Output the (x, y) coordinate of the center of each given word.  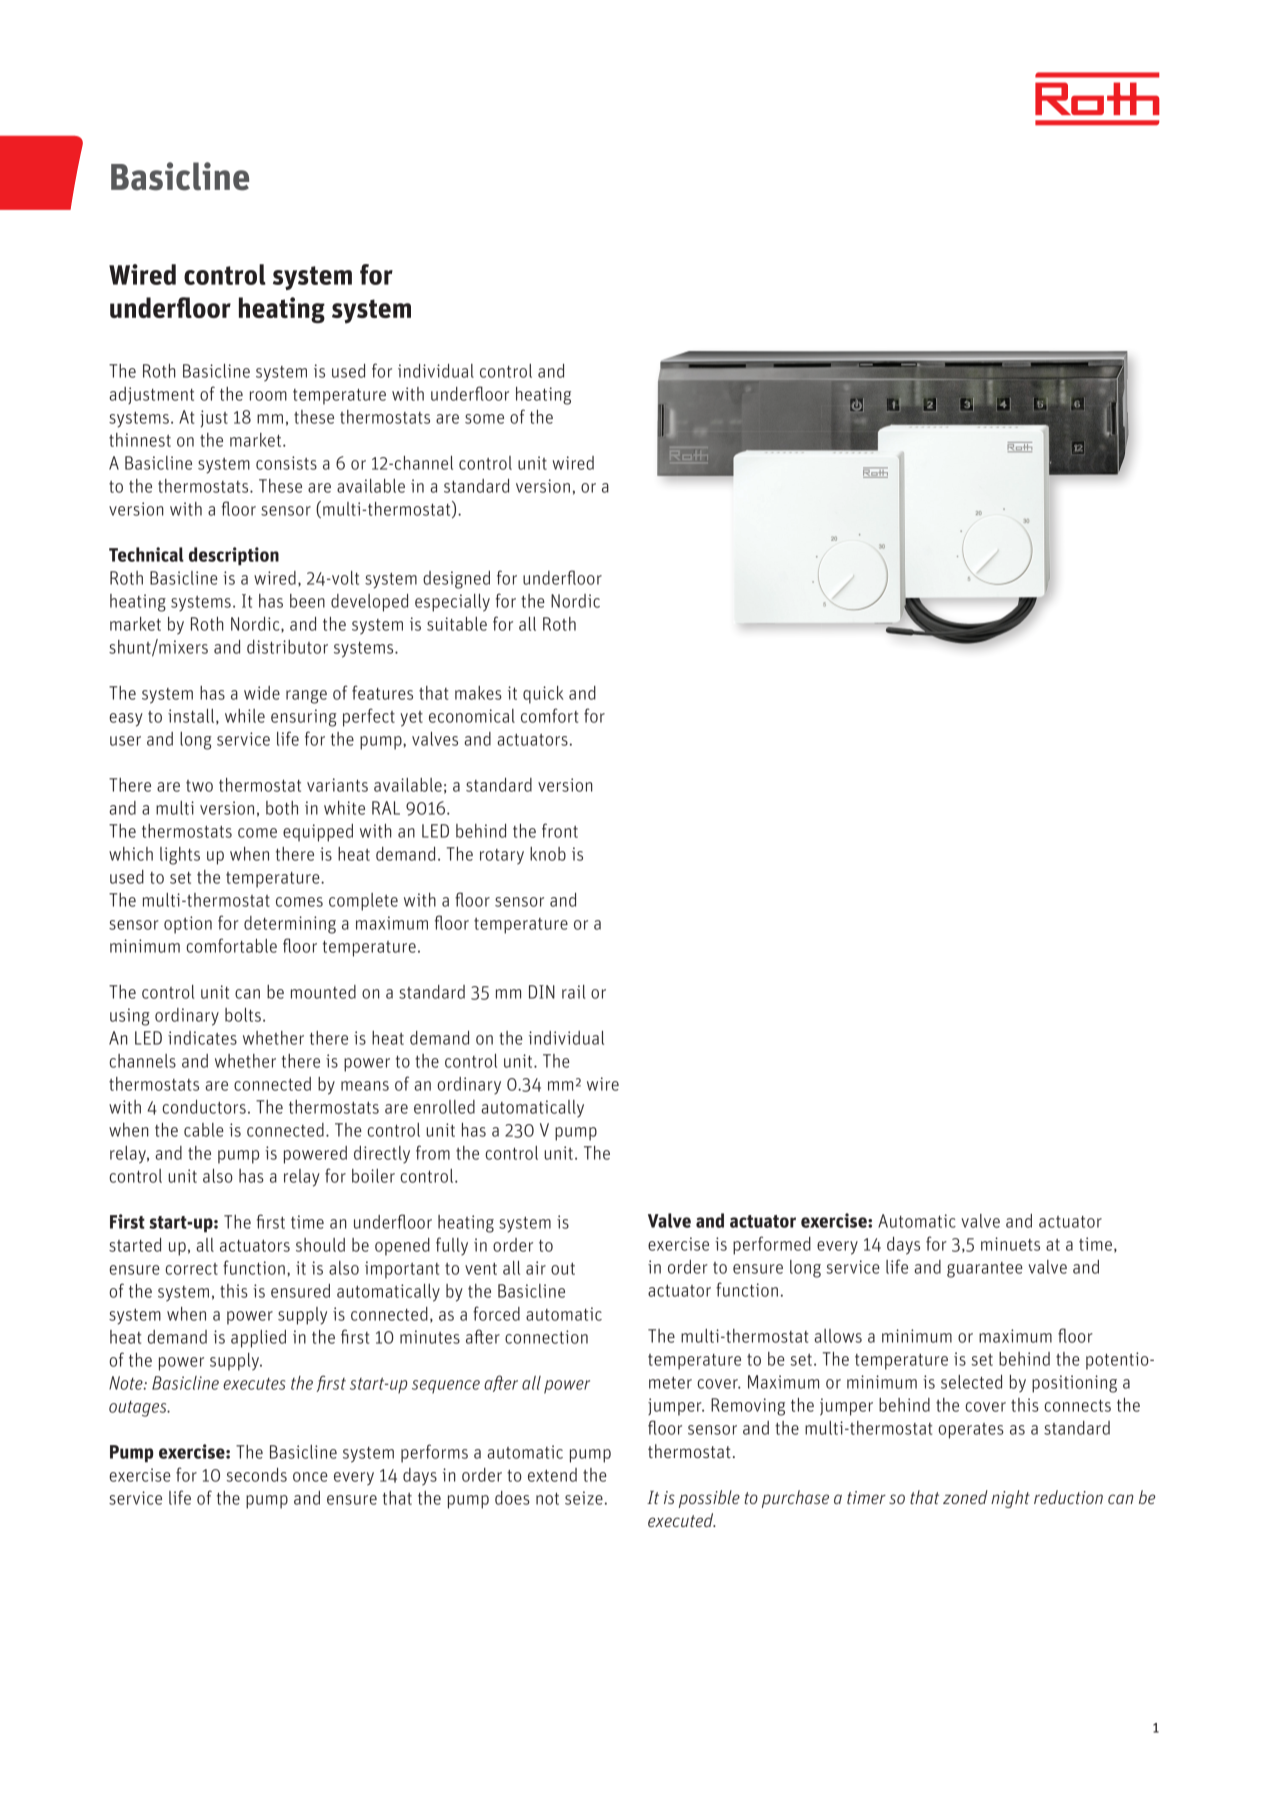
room (268, 396)
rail (574, 992)
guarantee (985, 1270)
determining (290, 925)
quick (543, 695)
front (560, 830)
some (484, 419)
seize (584, 1498)
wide (262, 693)
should (320, 1245)
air (536, 1268)
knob (548, 854)
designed (456, 580)
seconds (256, 1475)
